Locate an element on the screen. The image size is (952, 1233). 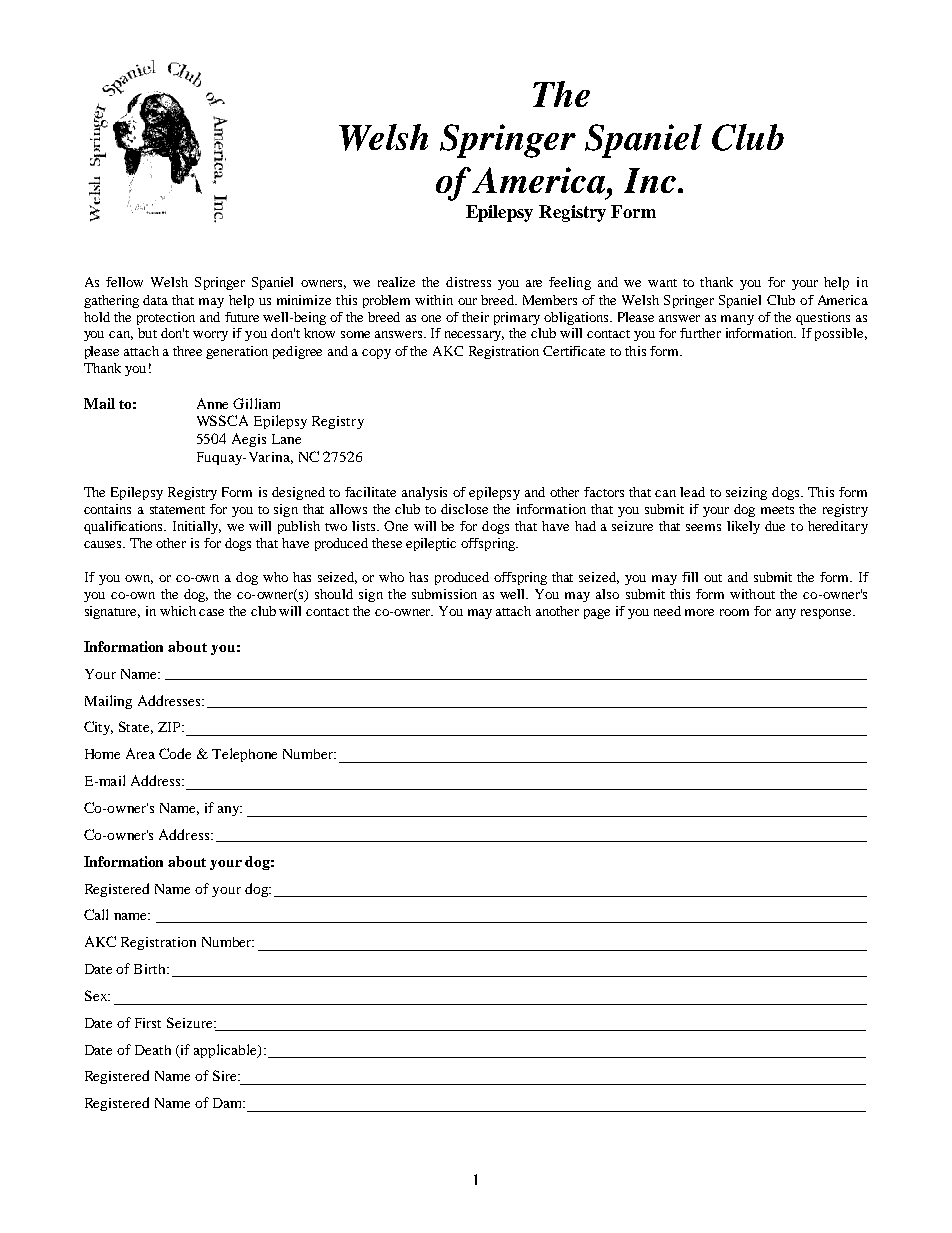
analysis is located at coordinates (424, 493).
